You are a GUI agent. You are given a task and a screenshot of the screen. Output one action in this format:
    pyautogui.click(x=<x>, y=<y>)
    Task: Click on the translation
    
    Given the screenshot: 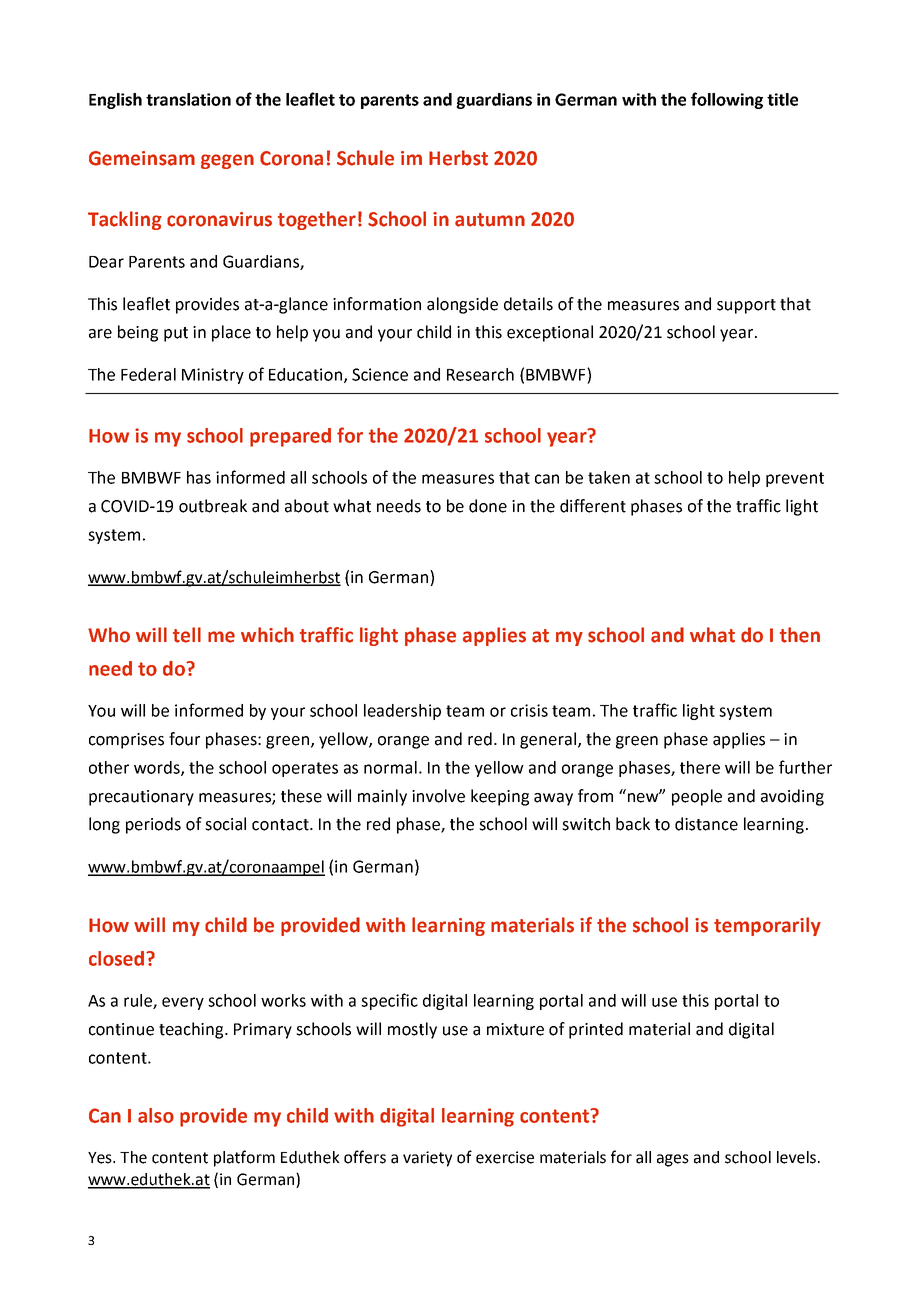 What is the action you would take?
    pyautogui.click(x=188, y=99)
